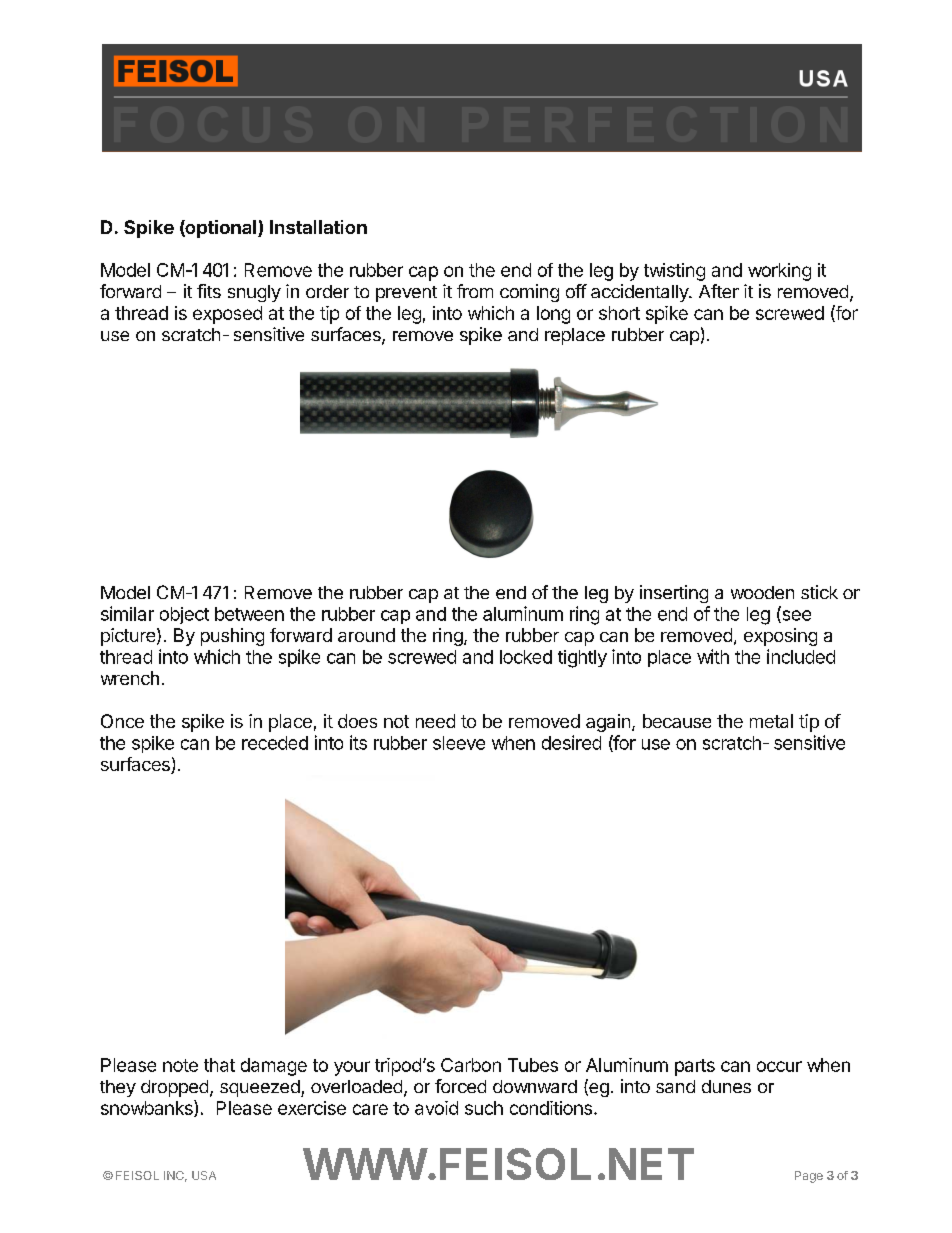 The width and height of the page is (952, 1233). What do you see at coordinates (809, 1177) in the page?
I see `Page` at bounding box center [809, 1177].
